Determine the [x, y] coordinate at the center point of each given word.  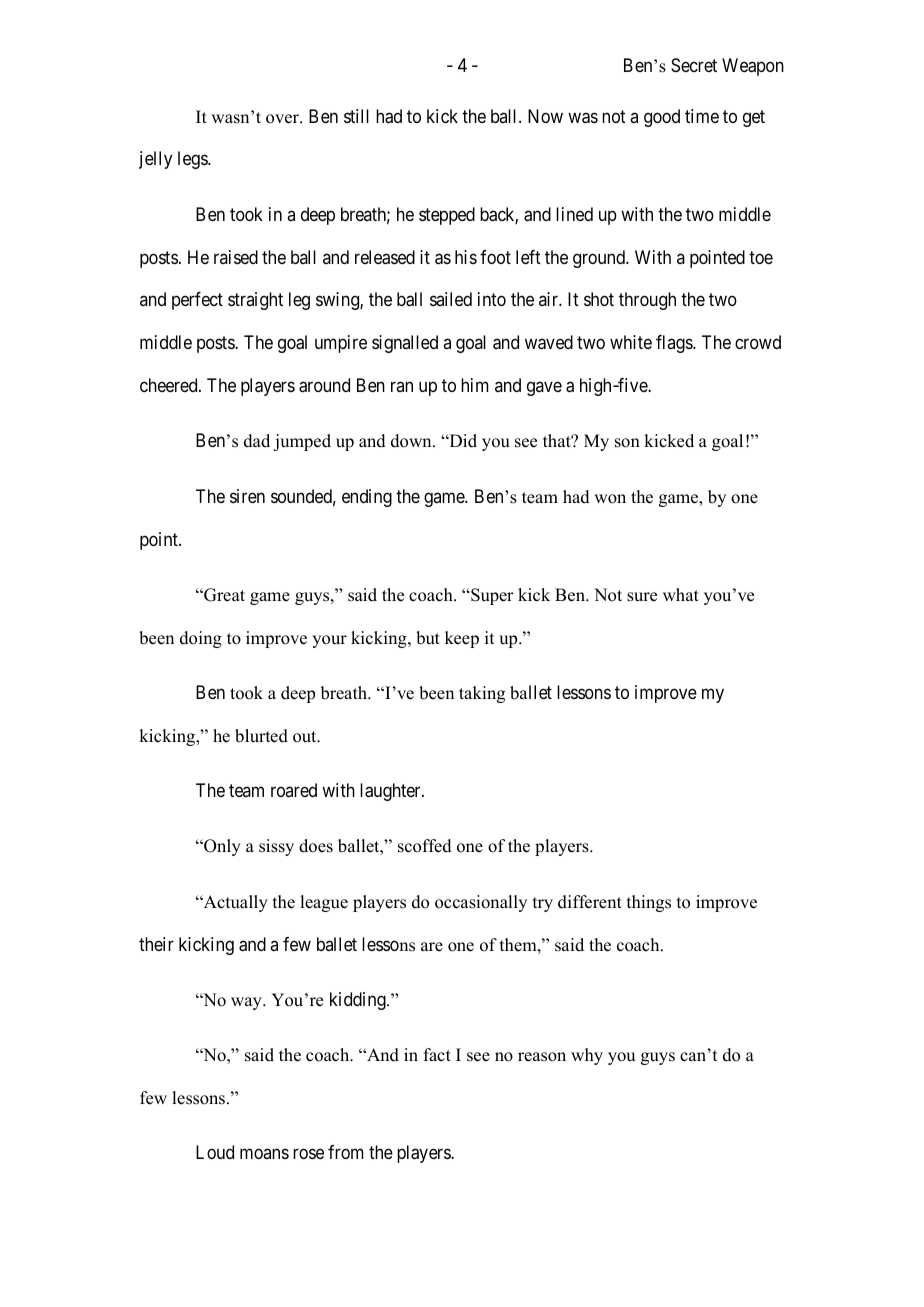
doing [201, 639]
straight [255, 301]
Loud [215, 1152]
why [587, 1056]
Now [545, 116]
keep [462, 639]
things [649, 903]
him [475, 385]
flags [675, 344]
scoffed [425, 846]
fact [437, 1055]
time [702, 116]
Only [221, 847]
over [283, 119]
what [681, 594]
